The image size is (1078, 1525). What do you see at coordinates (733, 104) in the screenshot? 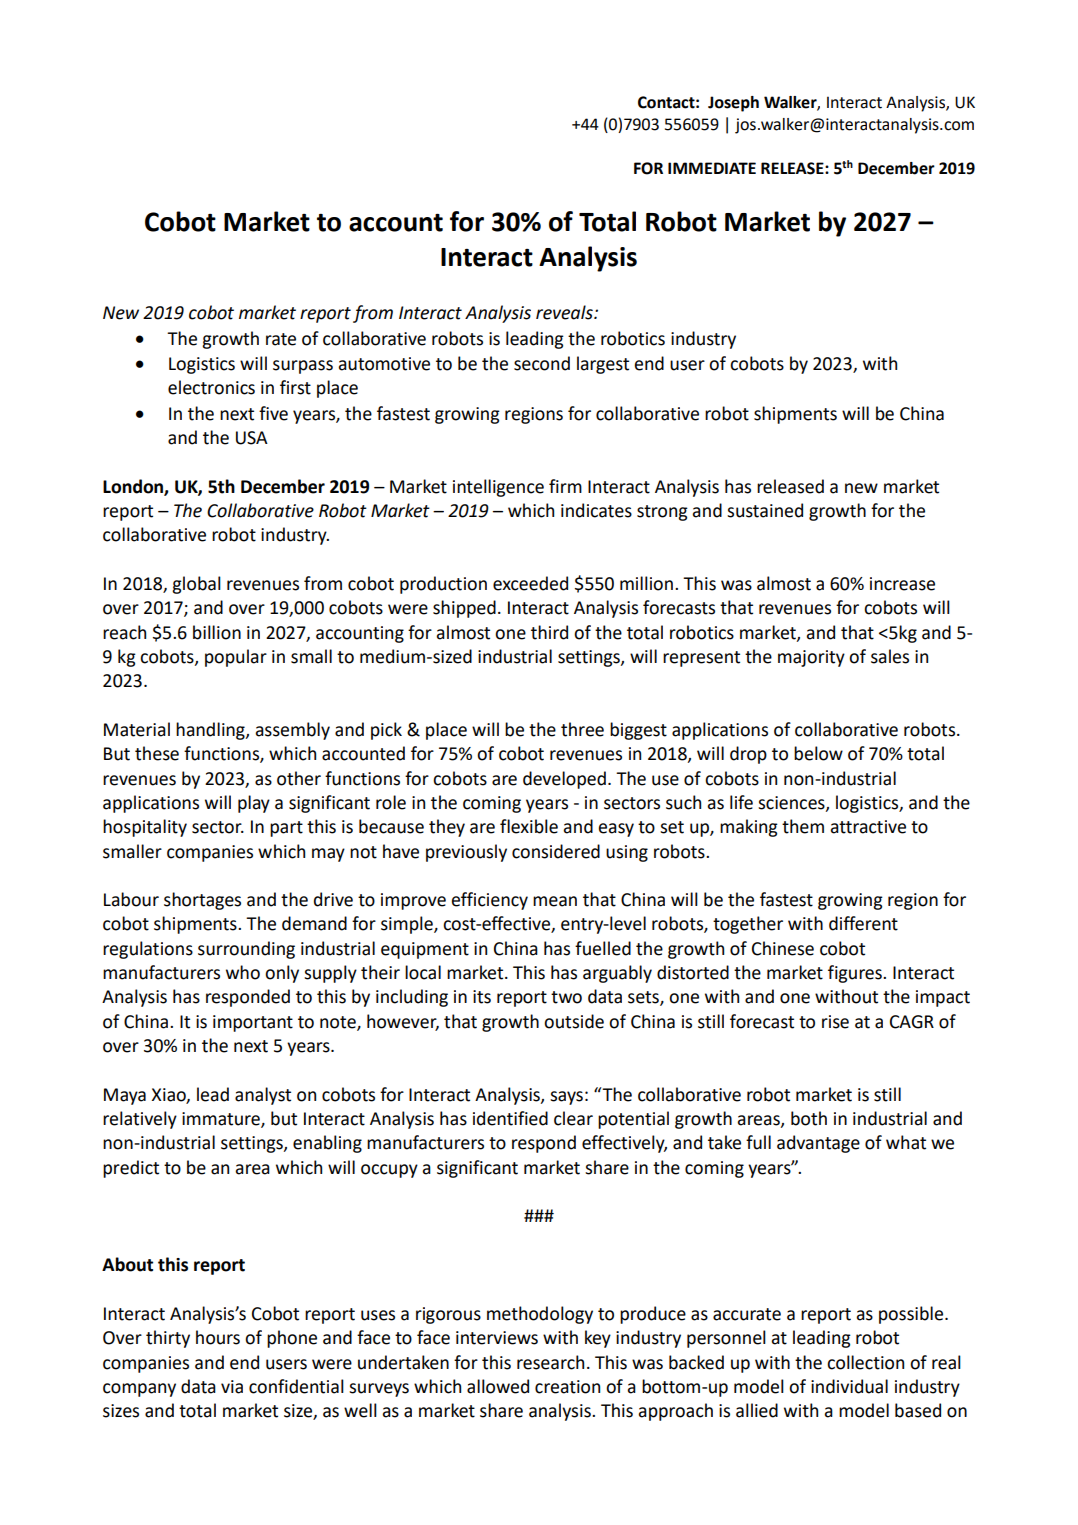
I see `Joseph` at bounding box center [733, 104].
